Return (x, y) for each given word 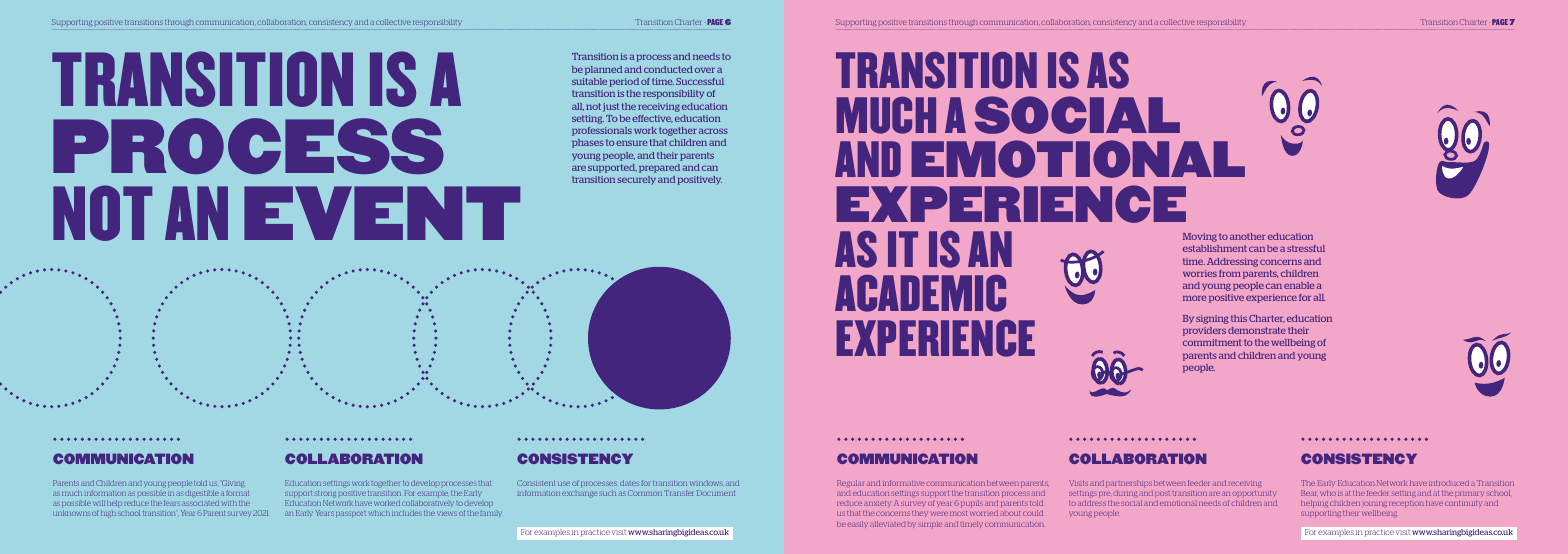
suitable (589, 81)
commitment (1212, 342)
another (1247, 236)
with (229, 503)
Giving (233, 485)
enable (1299, 285)
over (705, 70)
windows (706, 483)
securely (636, 180)
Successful (700, 81)
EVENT (382, 213)
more (1194, 298)
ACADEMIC (920, 293)
